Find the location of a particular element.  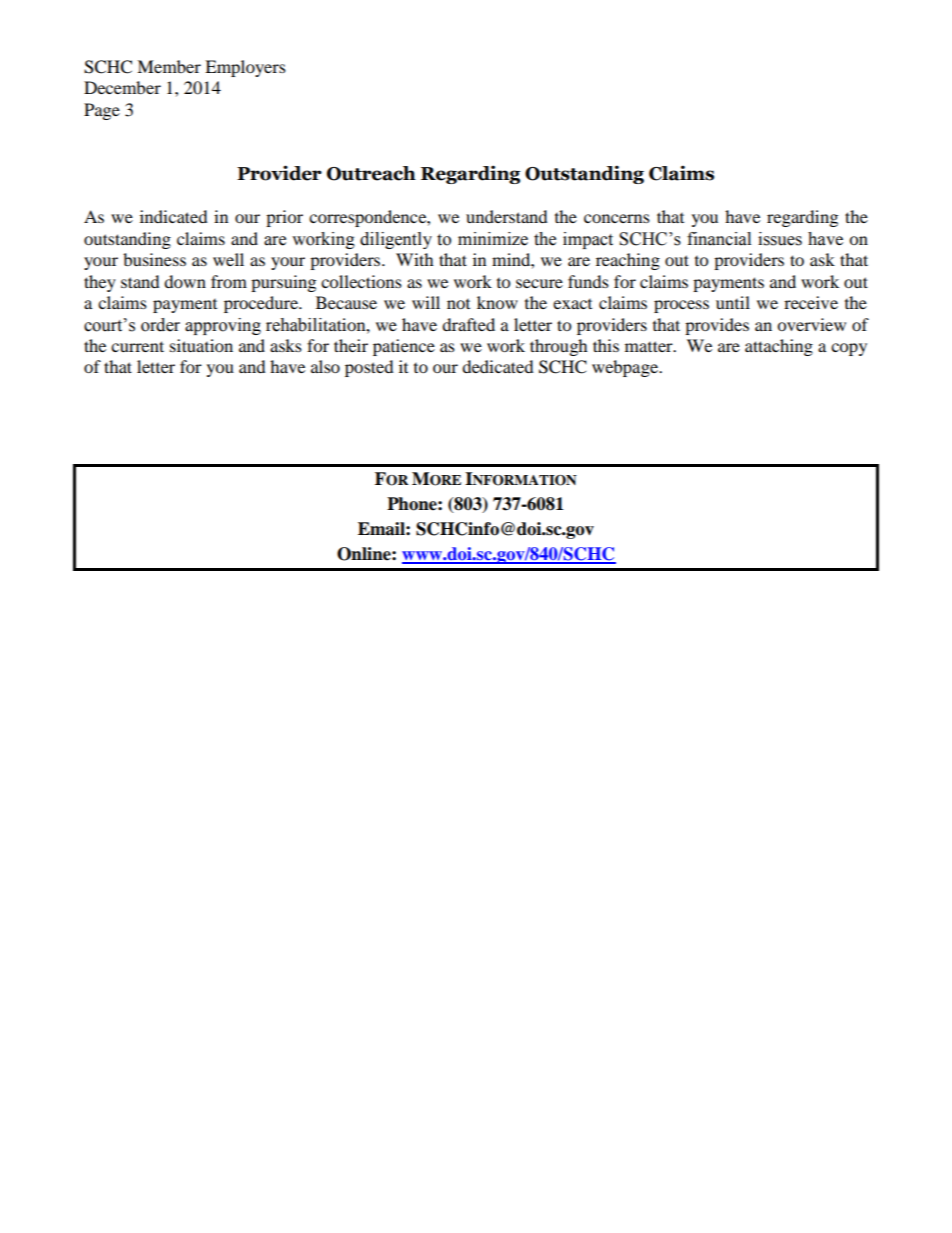

Outreach is located at coordinates (371, 173).
